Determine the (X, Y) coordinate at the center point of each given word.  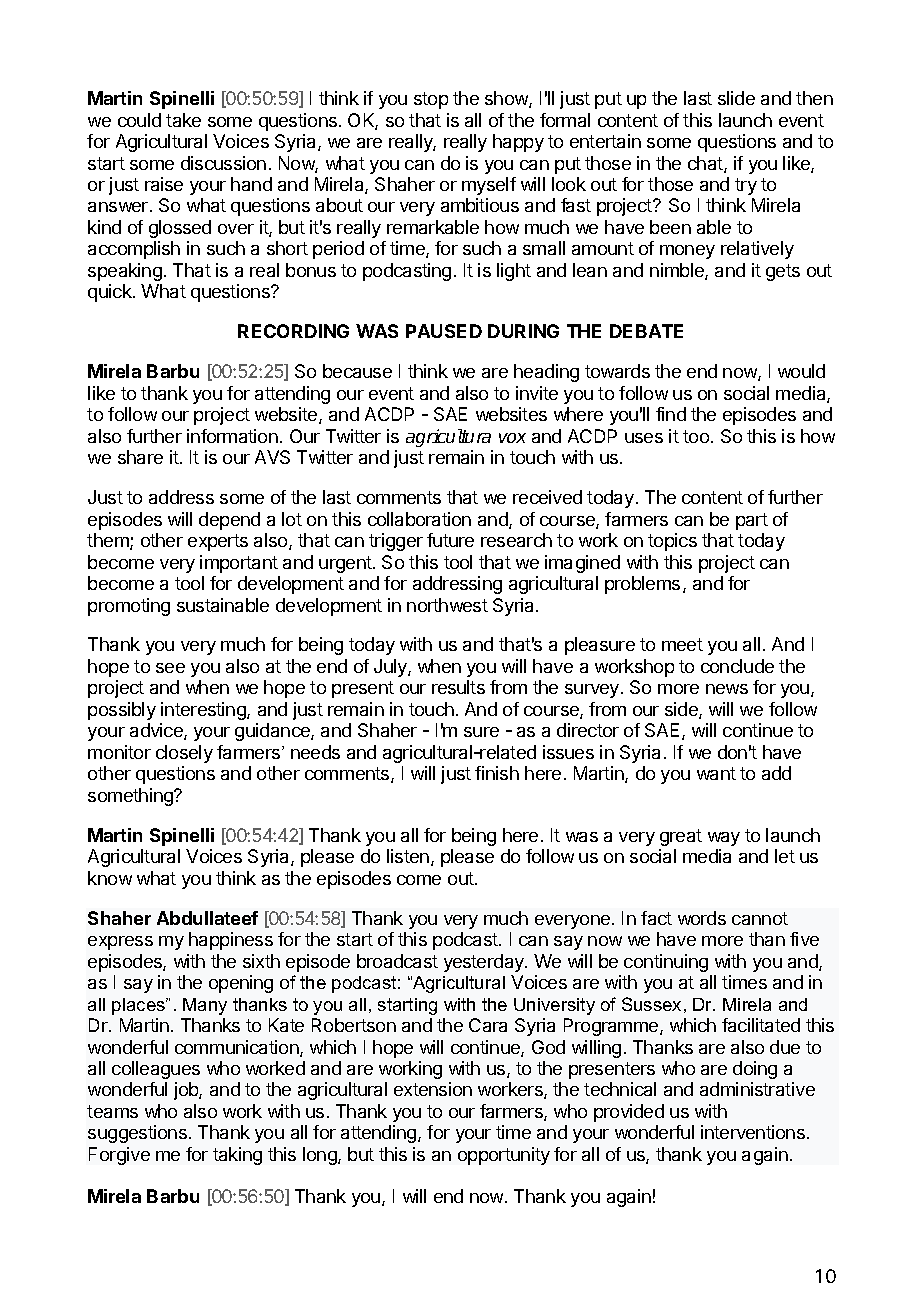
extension (433, 1089)
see (170, 668)
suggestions (139, 1134)
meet (682, 644)
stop (431, 100)
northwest (447, 605)
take (183, 120)
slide (736, 98)
